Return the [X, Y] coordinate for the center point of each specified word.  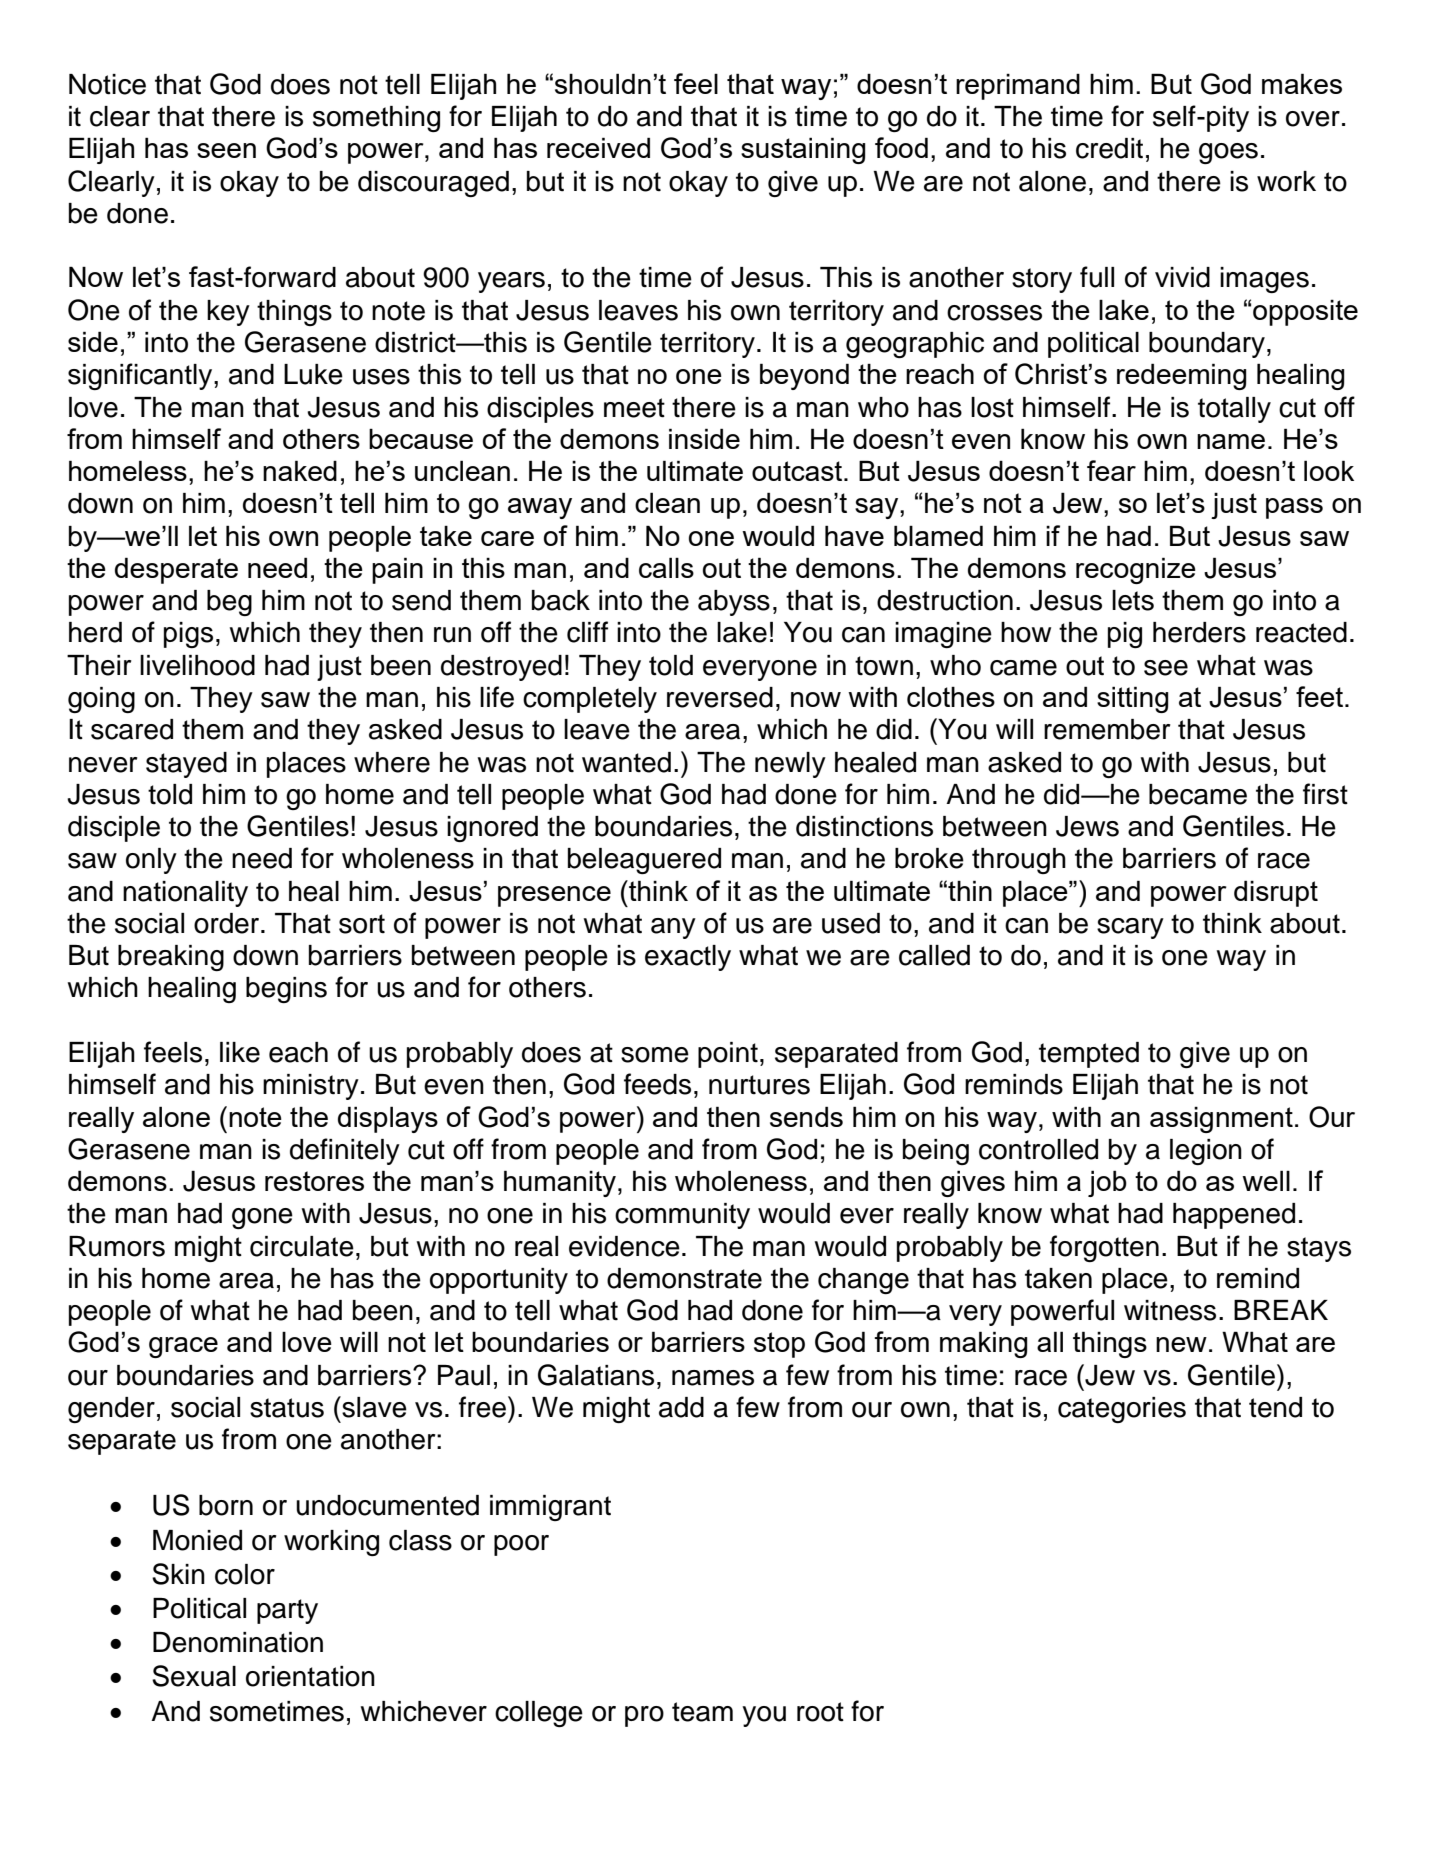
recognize [1136, 570]
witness [1170, 1310]
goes [1228, 153]
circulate [302, 1246]
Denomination [238, 1642]
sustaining [803, 150]
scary [1130, 928]
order [228, 923]
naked [300, 470]
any [673, 928]
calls [666, 567]
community [682, 1216]
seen [226, 150]
